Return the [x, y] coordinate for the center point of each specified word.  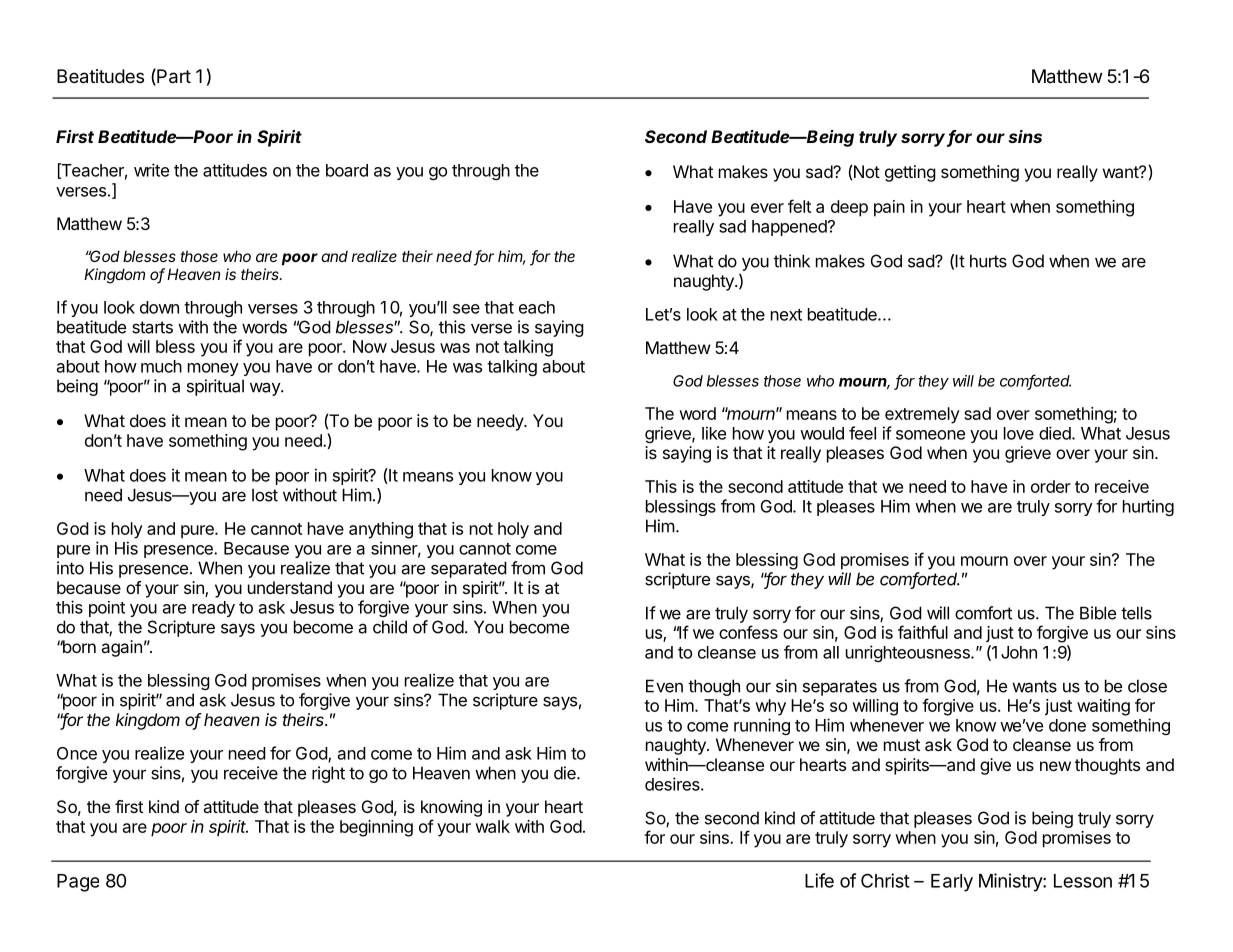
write [151, 170]
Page [78, 883]
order [1051, 486]
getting [910, 173]
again [121, 648]
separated [469, 569]
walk [492, 826]
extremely [922, 415]
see [466, 309]
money [213, 369]
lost [265, 495]
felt [799, 206]
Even [664, 686]
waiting [1103, 707]
